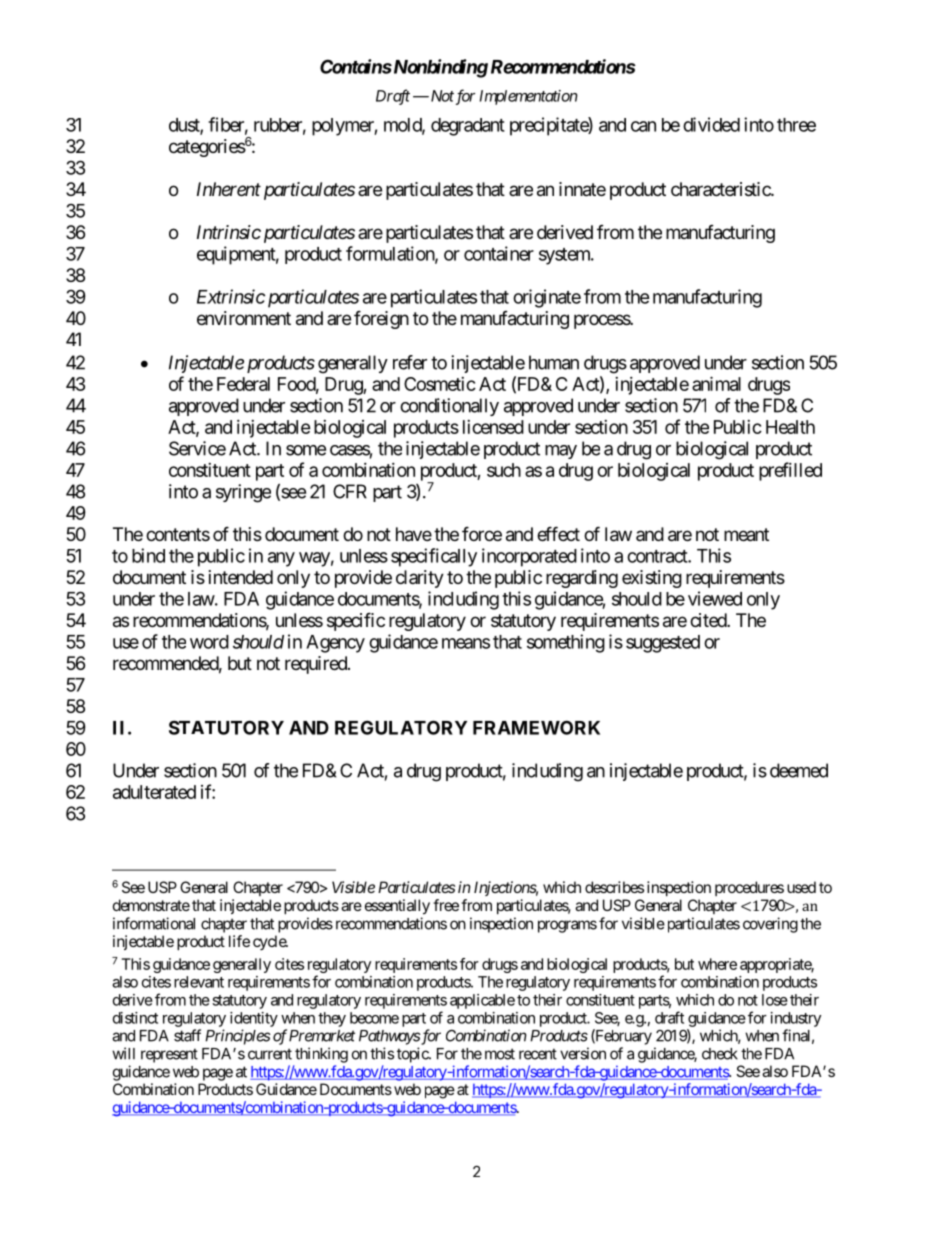  I want to click on Inherent, so click(229, 189).
